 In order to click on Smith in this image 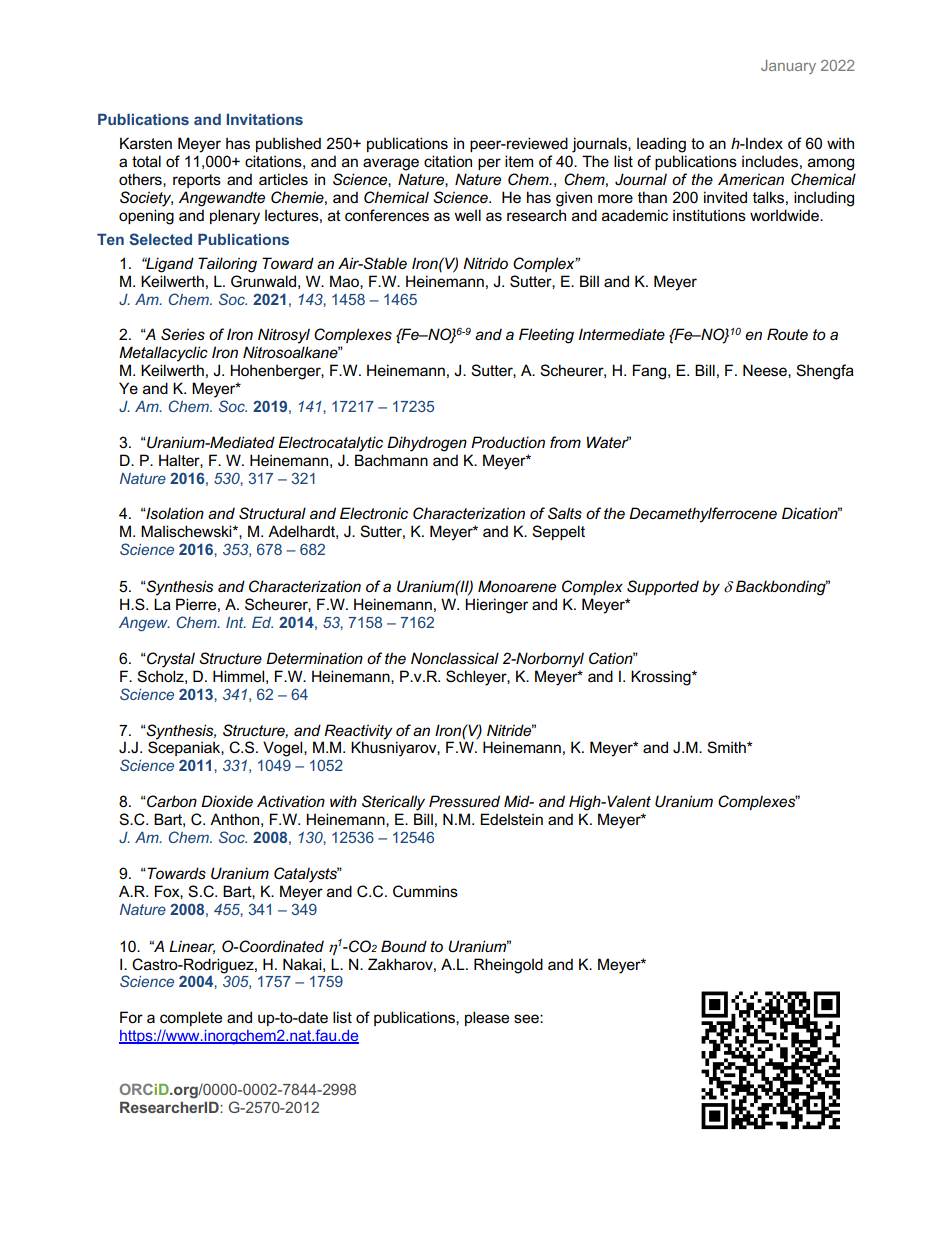, I will do `click(727, 747)`.
